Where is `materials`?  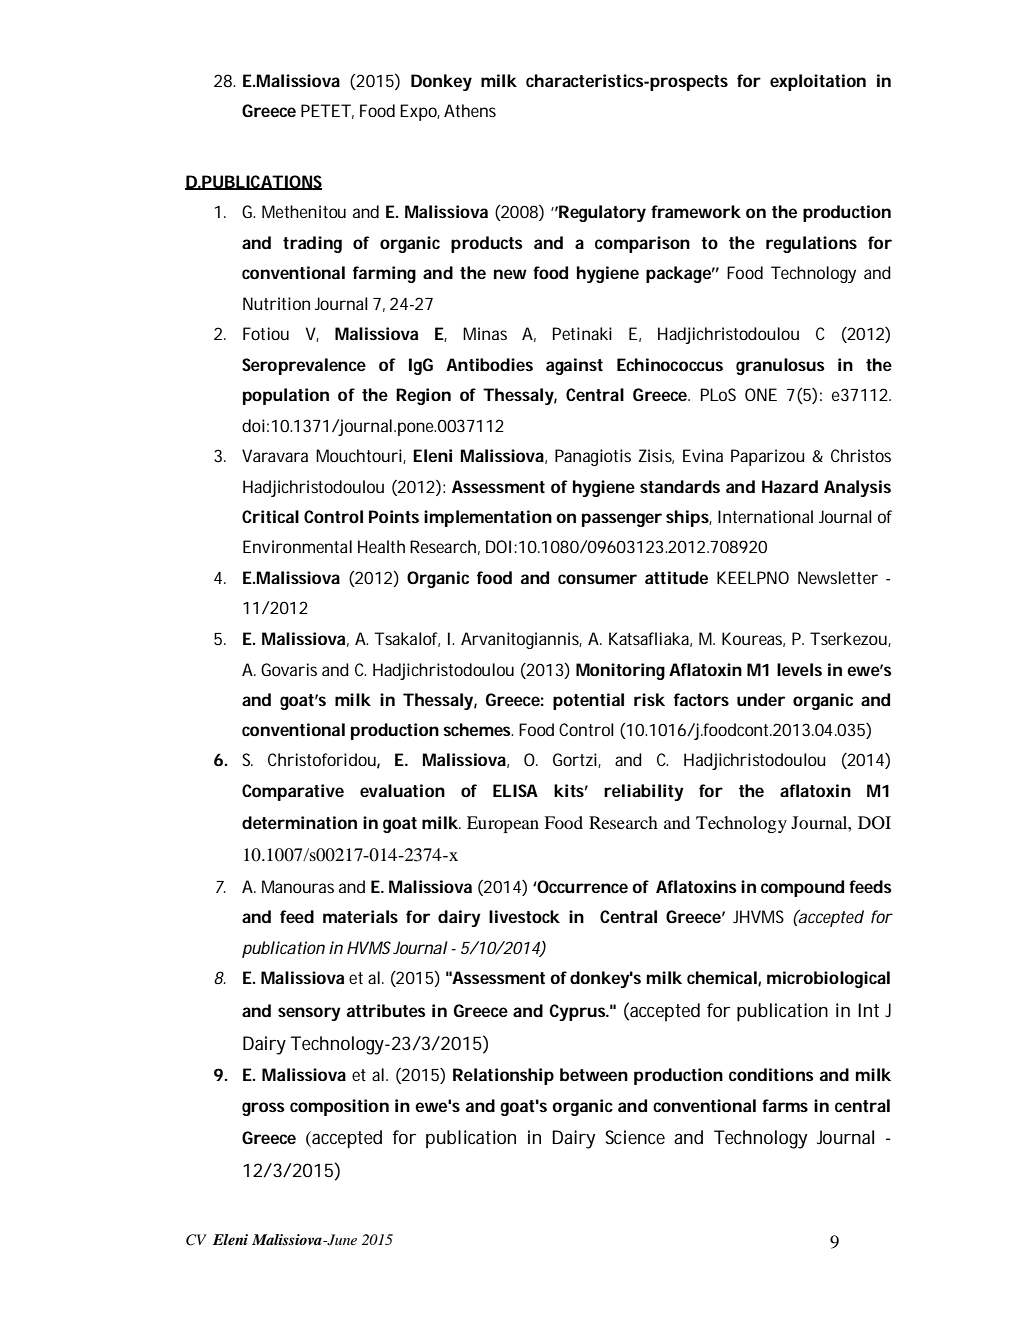
materials is located at coordinates (360, 916).
